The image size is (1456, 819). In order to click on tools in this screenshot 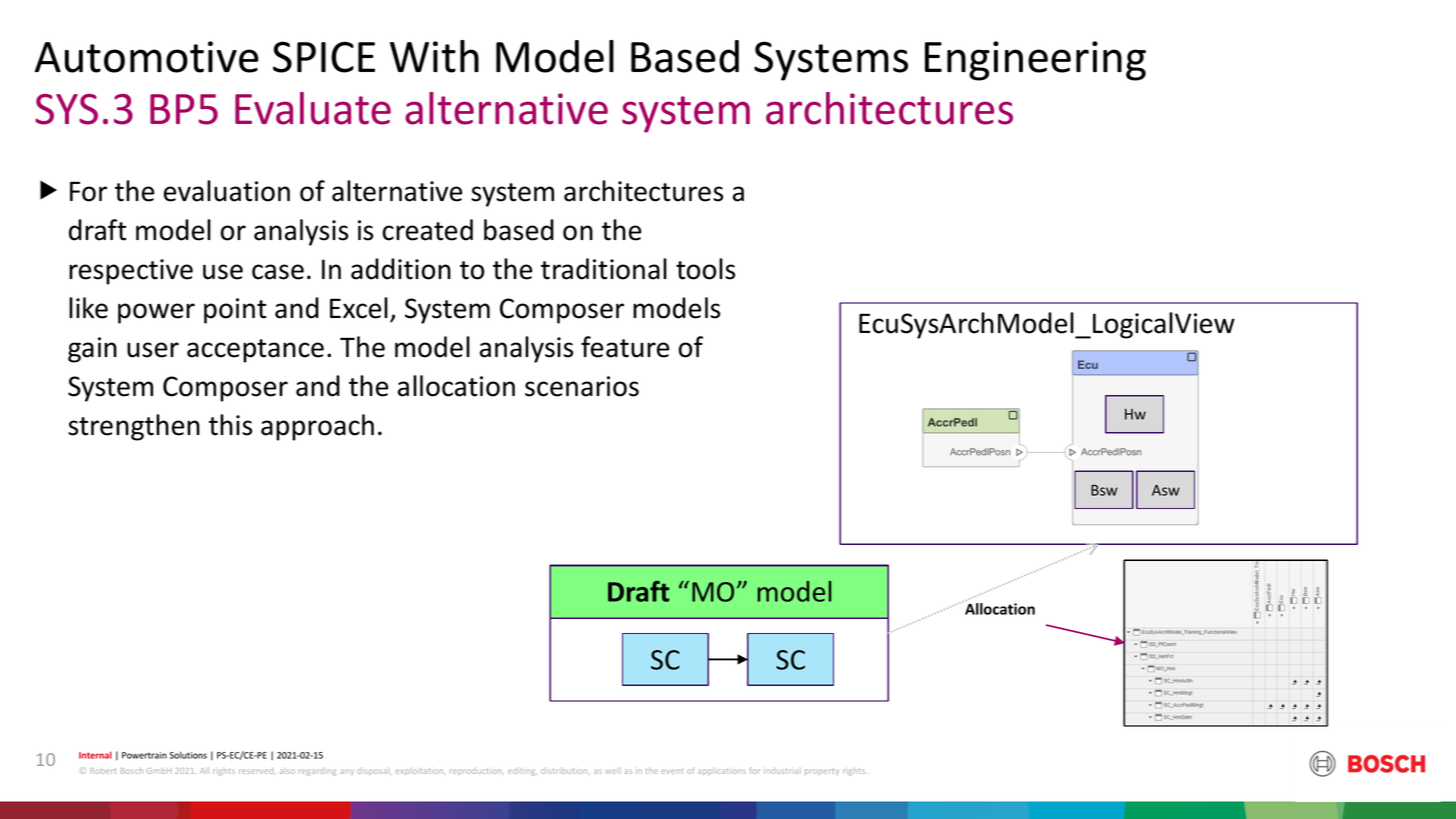, I will do `click(705, 269)`.
